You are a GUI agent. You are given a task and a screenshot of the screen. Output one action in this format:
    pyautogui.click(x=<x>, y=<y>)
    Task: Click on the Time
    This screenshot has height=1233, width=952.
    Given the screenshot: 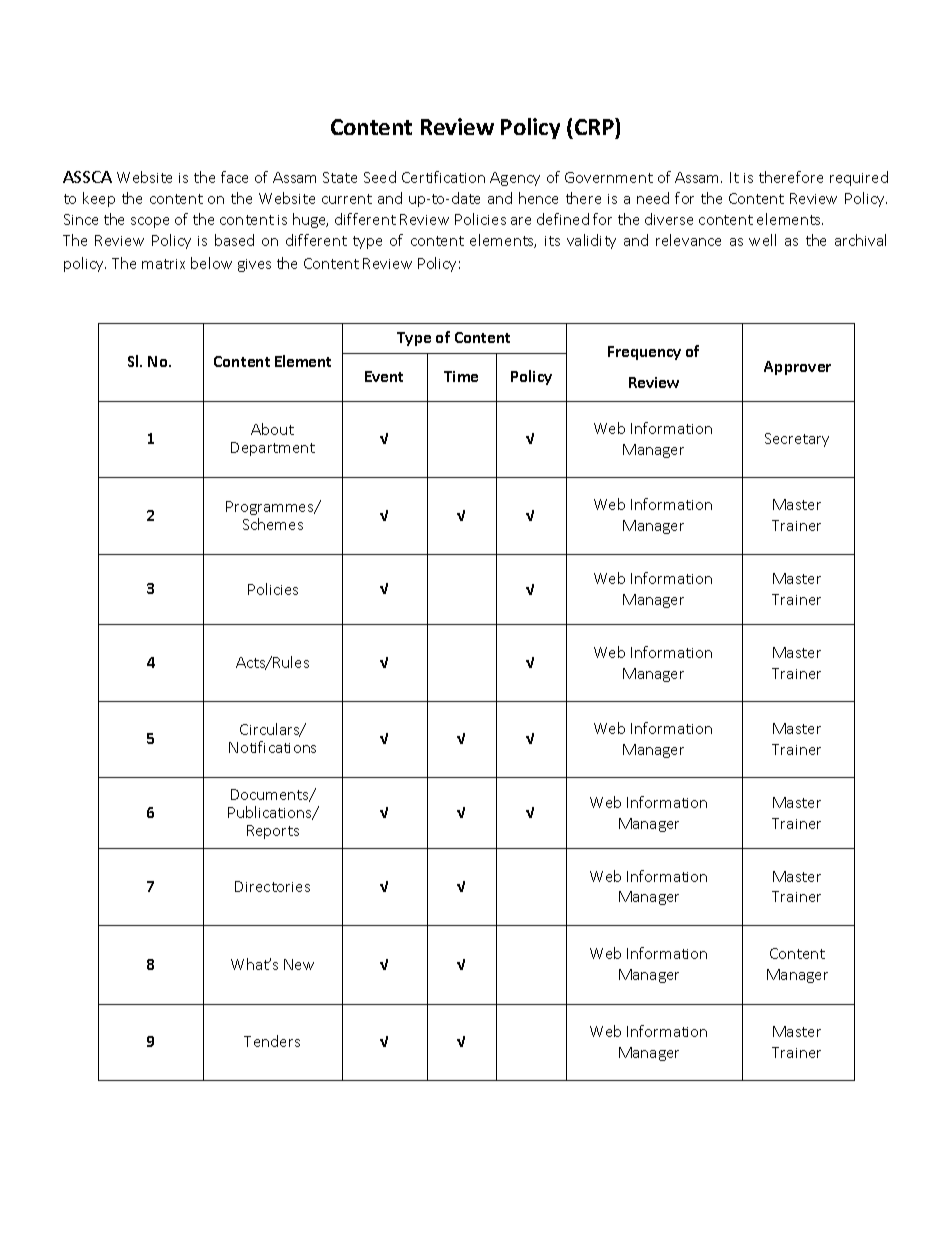 What is the action you would take?
    pyautogui.click(x=461, y=376)
